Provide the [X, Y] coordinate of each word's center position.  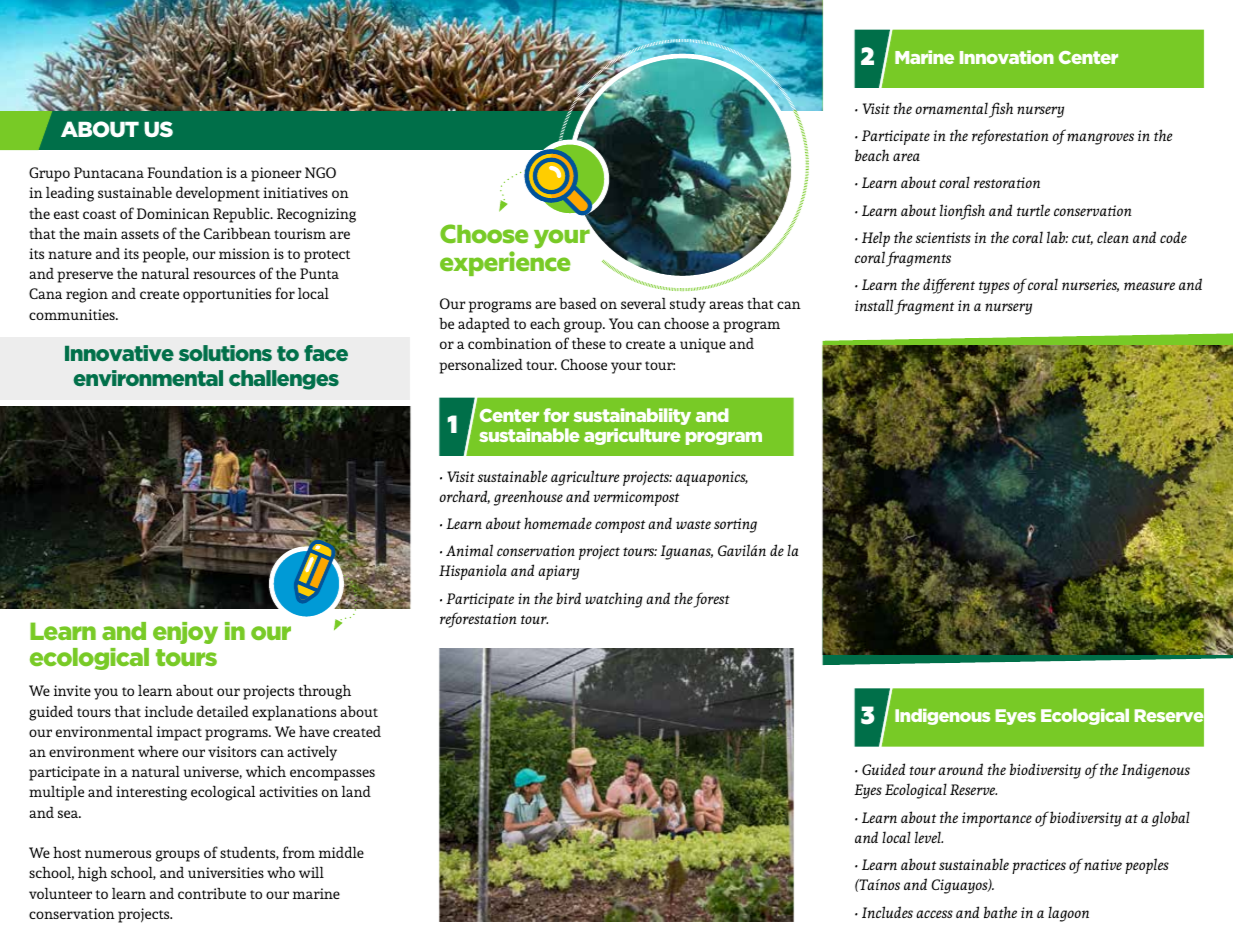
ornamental [951, 108]
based [578, 303]
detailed [223, 711]
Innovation [1007, 57]
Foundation [185, 172]
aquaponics [712, 478]
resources [224, 275]
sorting [735, 525]
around [960, 769]
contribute [212, 893]
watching [614, 600]
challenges [284, 380]
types [994, 287]
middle [341, 852]
